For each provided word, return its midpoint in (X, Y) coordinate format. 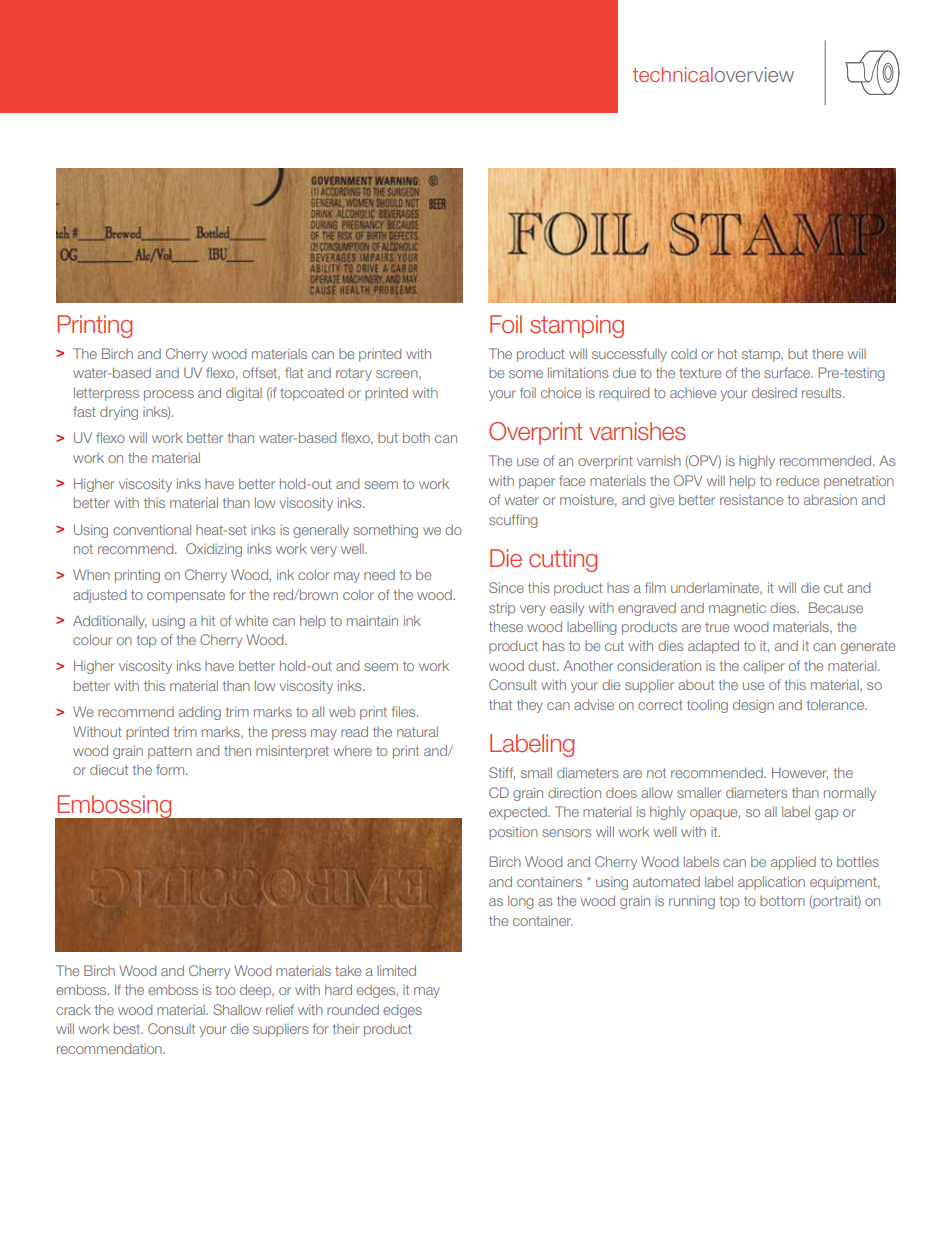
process (169, 395)
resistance (751, 500)
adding (200, 713)
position (513, 833)
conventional (152, 529)
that (500, 704)
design (753, 706)
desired (774, 392)
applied (793, 863)
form (171, 769)
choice (561, 393)
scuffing (513, 521)
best (128, 1028)
